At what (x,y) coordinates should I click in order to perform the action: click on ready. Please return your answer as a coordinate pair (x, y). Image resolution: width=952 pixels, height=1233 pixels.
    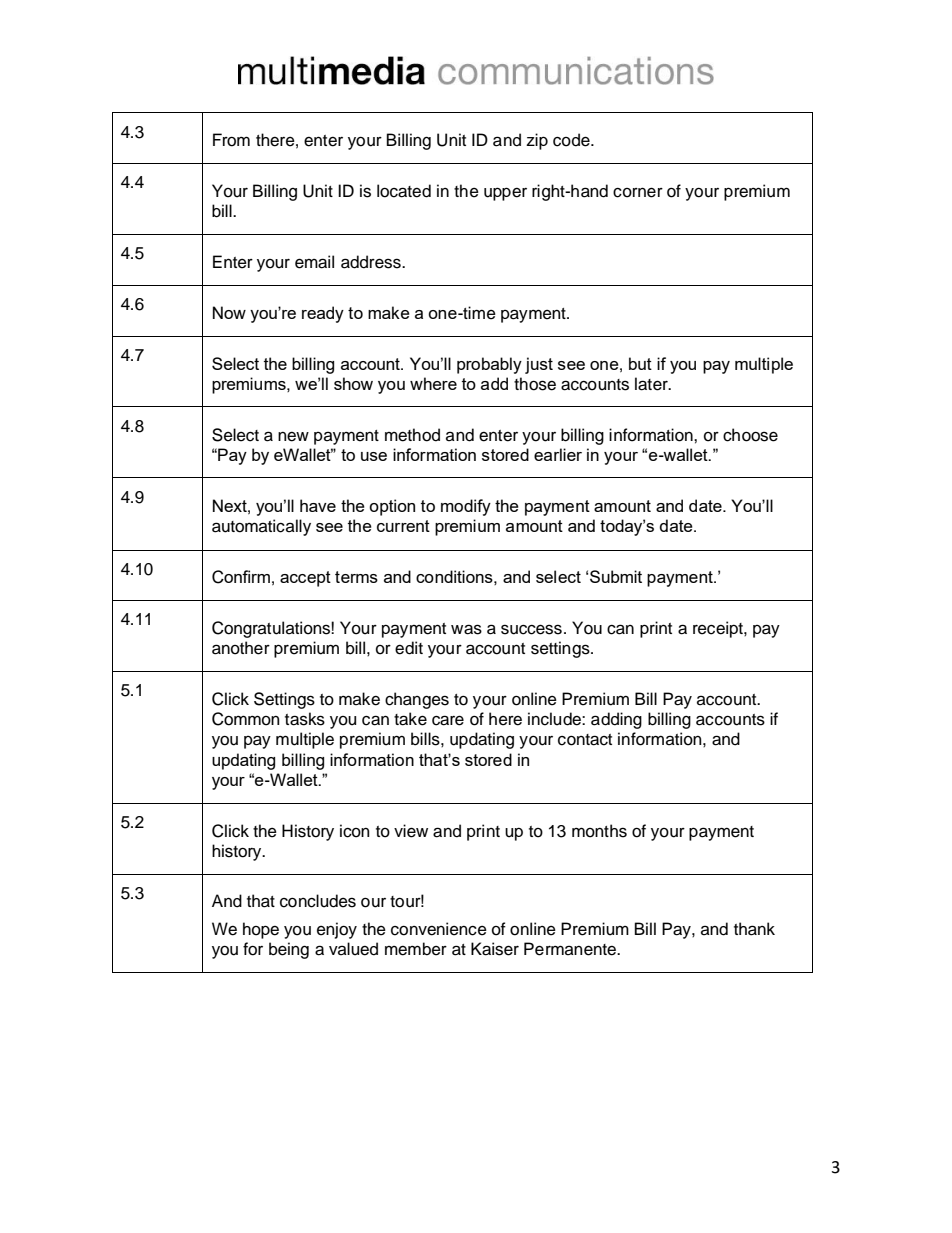
    Looking at the image, I should click on (323, 314).
